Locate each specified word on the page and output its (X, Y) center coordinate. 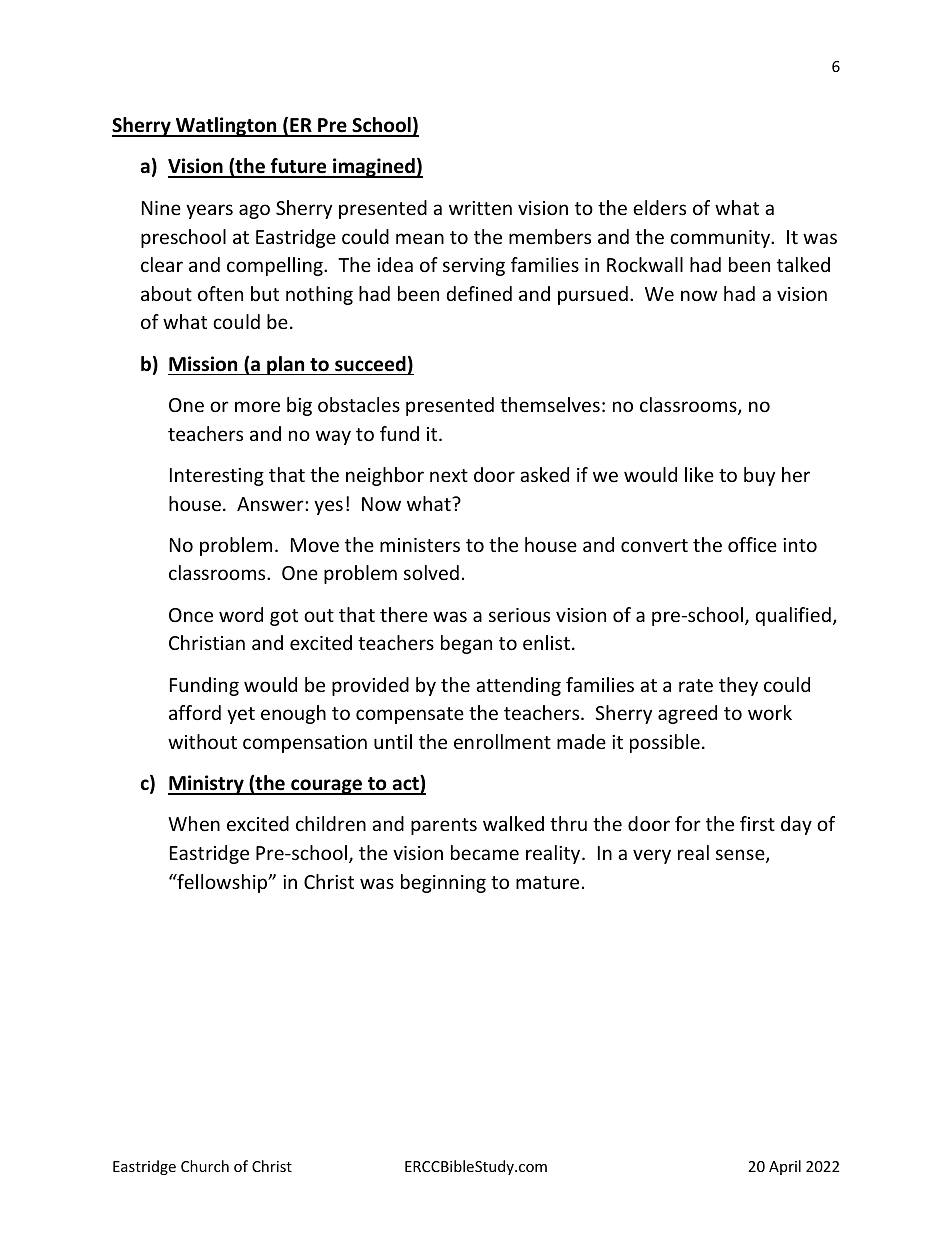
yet (241, 715)
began (466, 644)
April (785, 1167)
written (480, 208)
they (738, 686)
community (721, 239)
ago (254, 211)
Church (205, 1166)
